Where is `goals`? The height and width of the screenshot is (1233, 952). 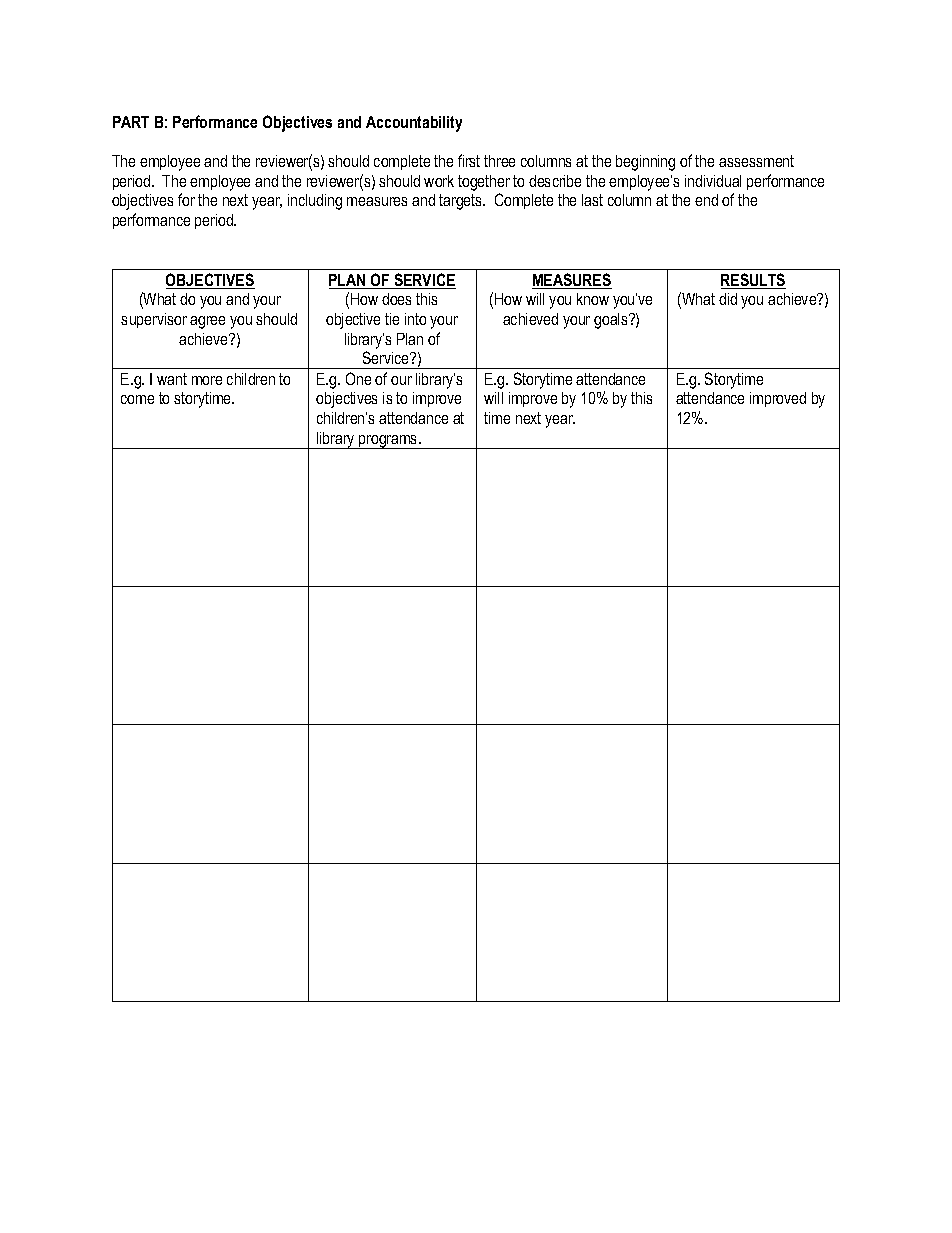 goals is located at coordinates (612, 321).
